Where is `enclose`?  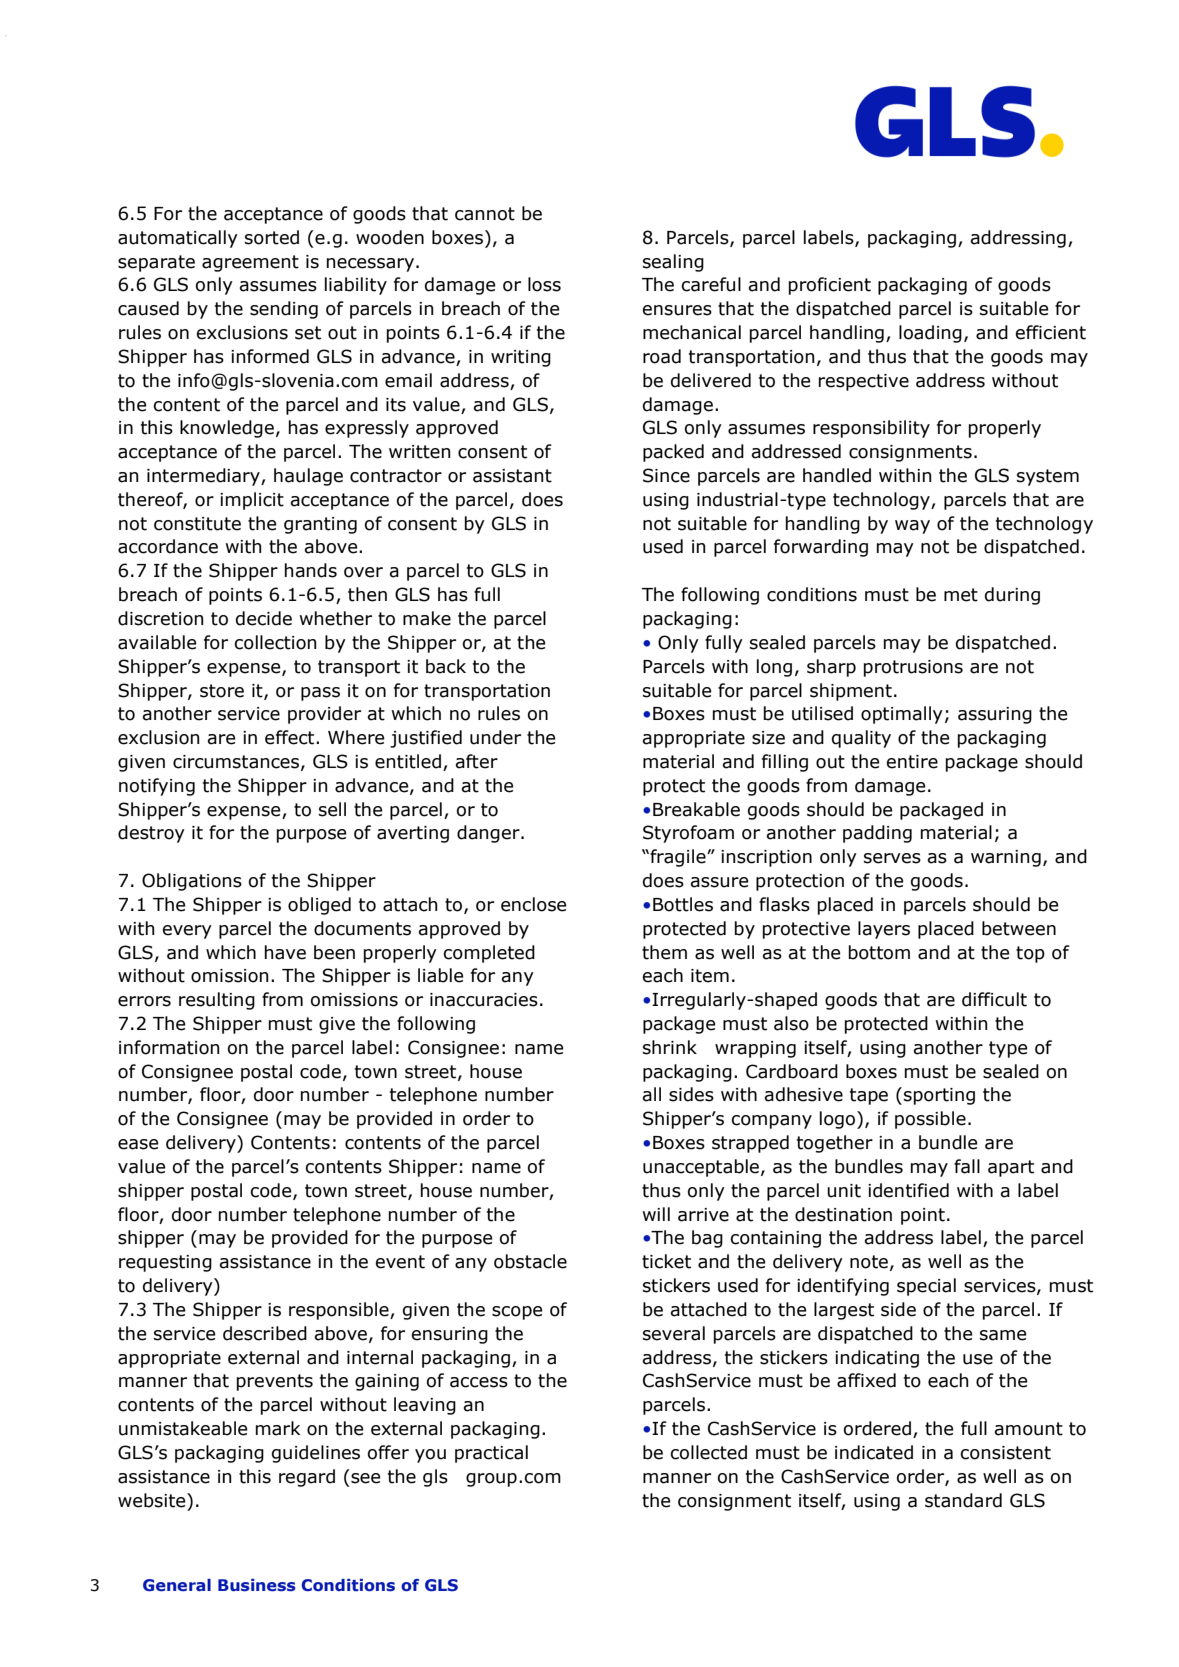
enclose is located at coordinates (534, 904).
